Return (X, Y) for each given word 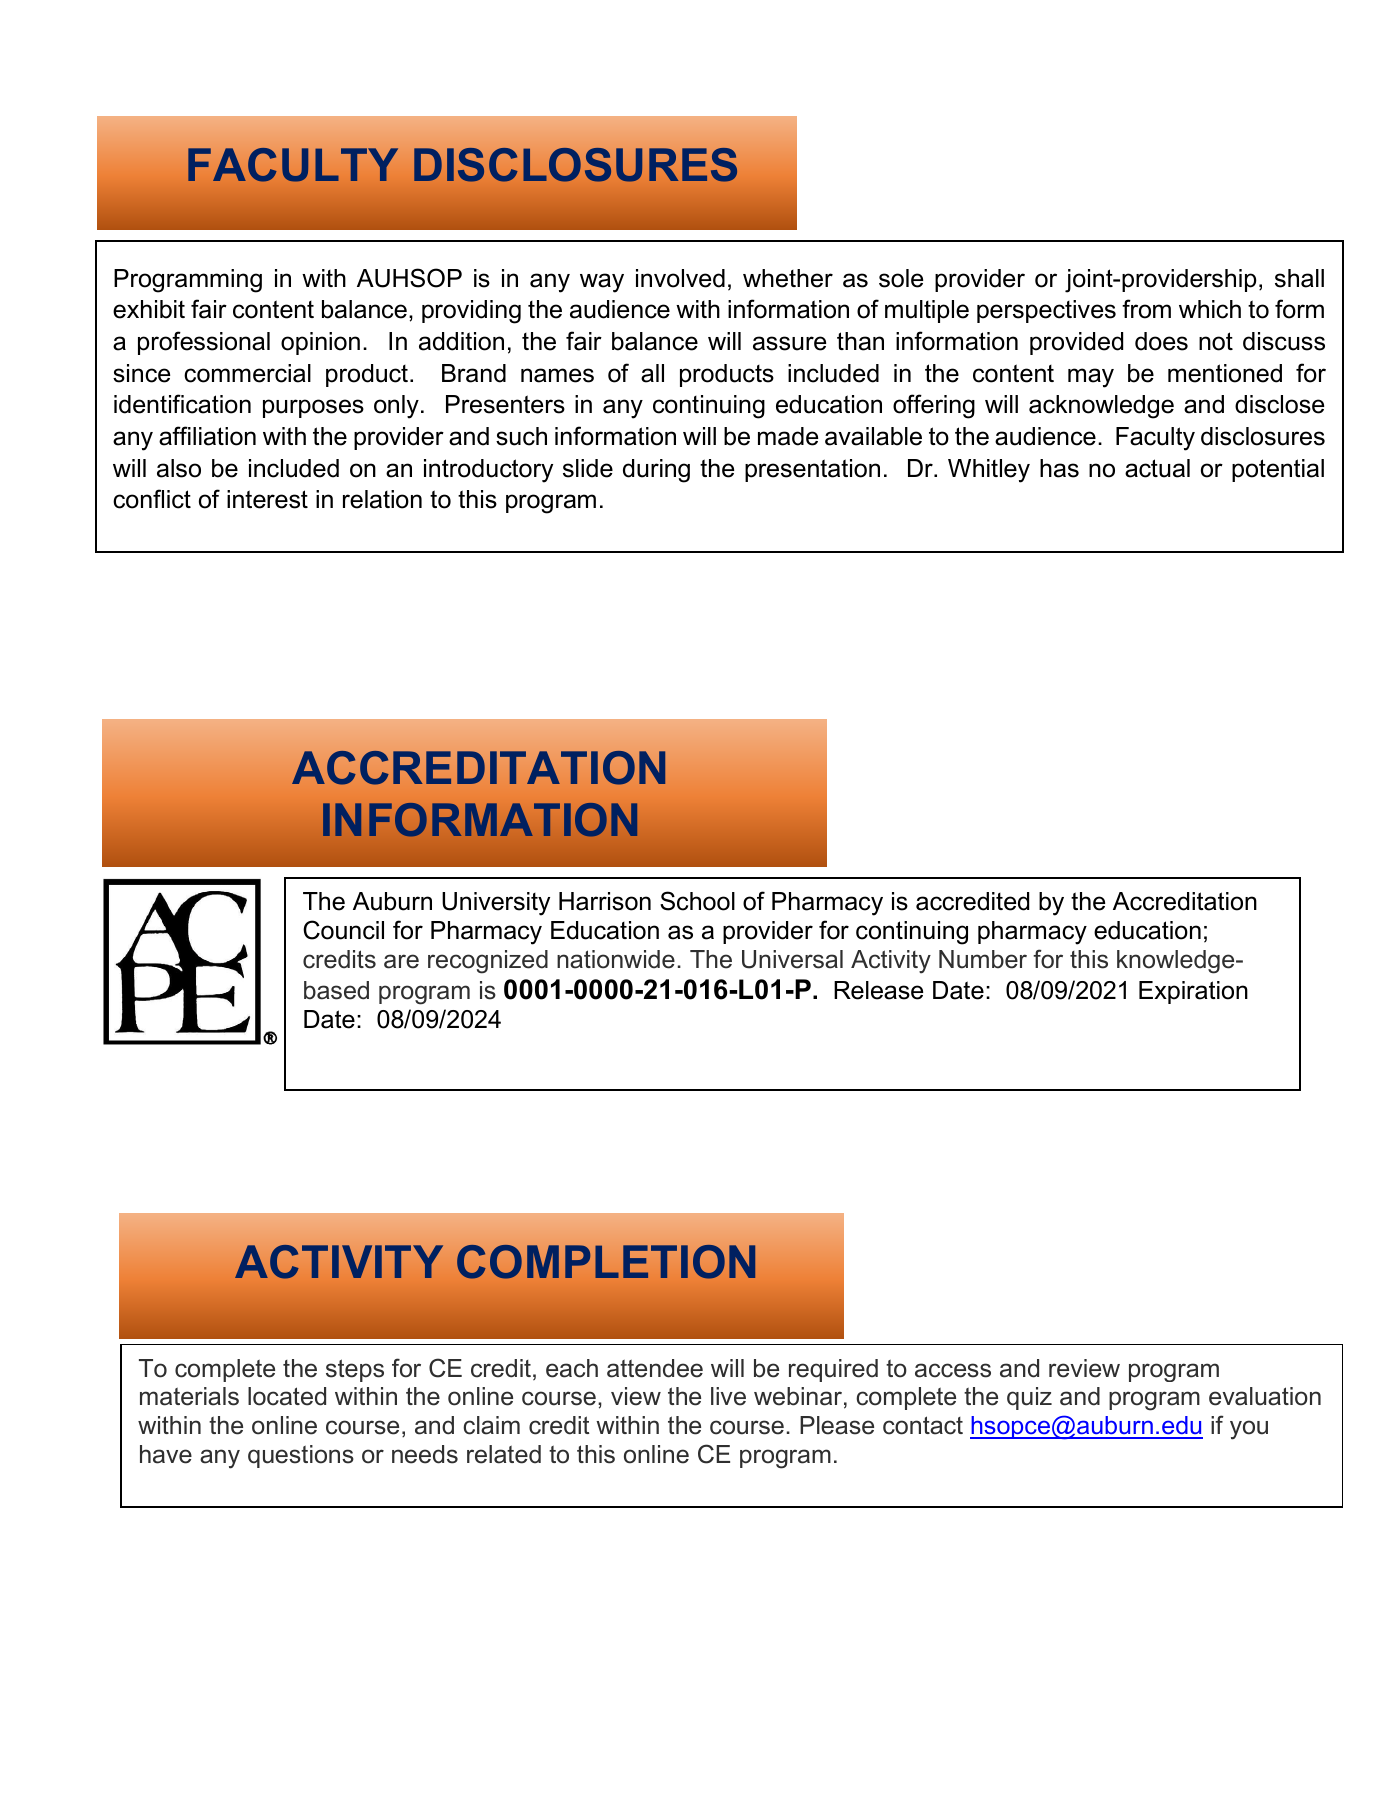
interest (267, 499)
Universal (792, 959)
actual (1157, 468)
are (401, 961)
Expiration (1193, 992)
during (656, 471)
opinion (320, 343)
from (1146, 309)
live (728, 1396)
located (287, 1396)
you (1249, 1430)
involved (680, 278)
